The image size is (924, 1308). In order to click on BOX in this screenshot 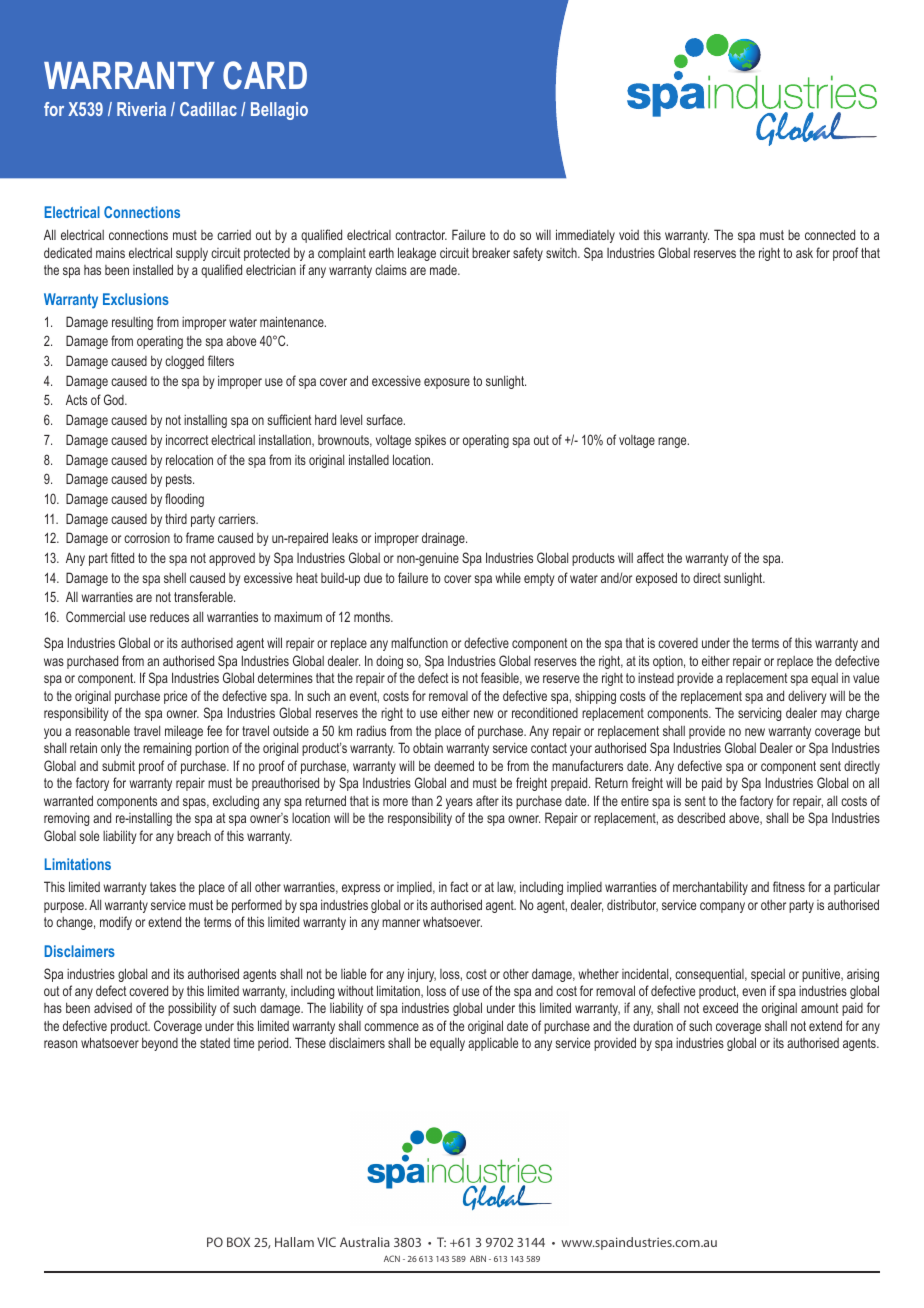, I will do `click(238, 1242)`.
